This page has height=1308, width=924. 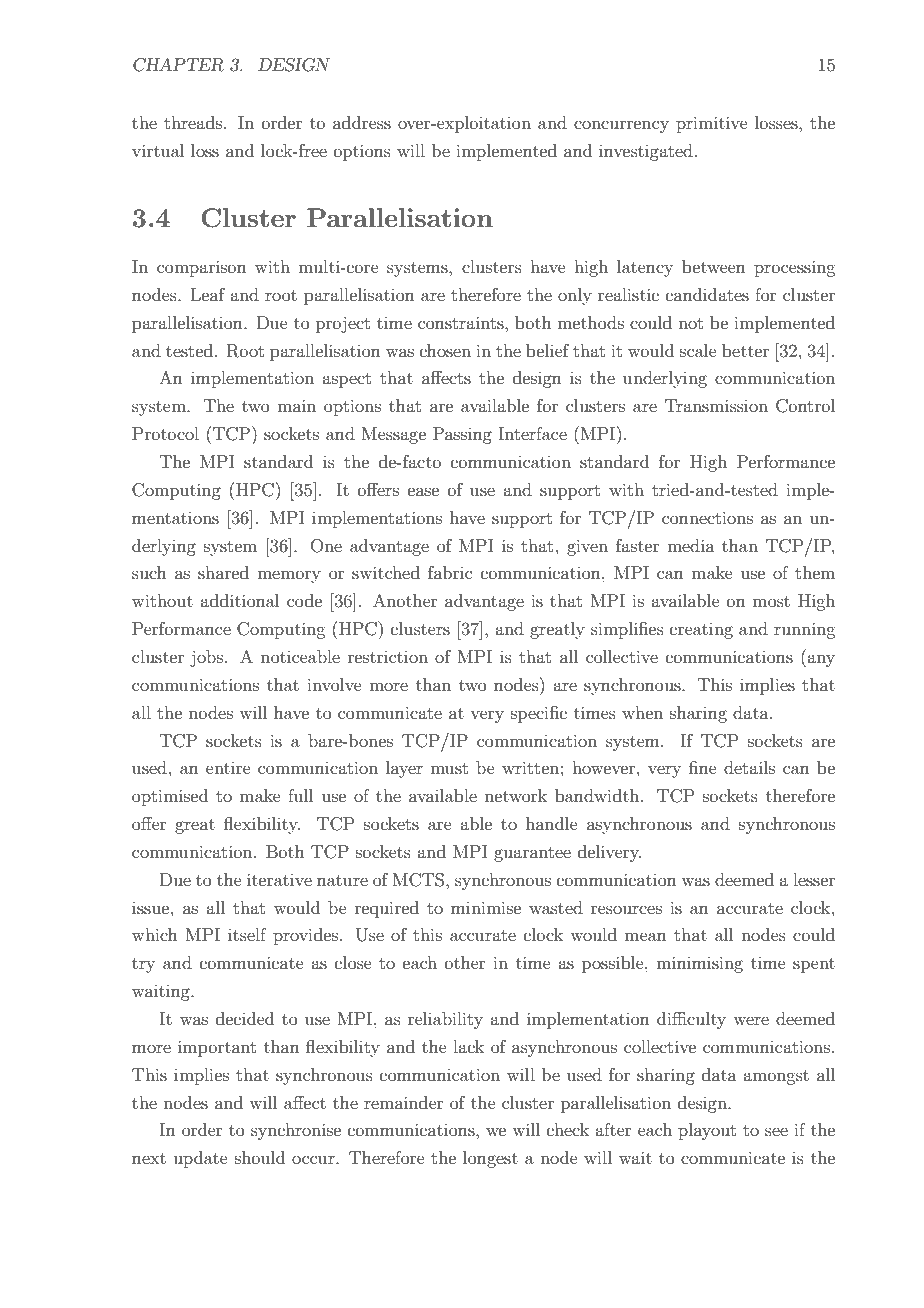 What do you see at coordinates (200, 1159) in the page?
I see `update` at bounding box center [200, 1159].
